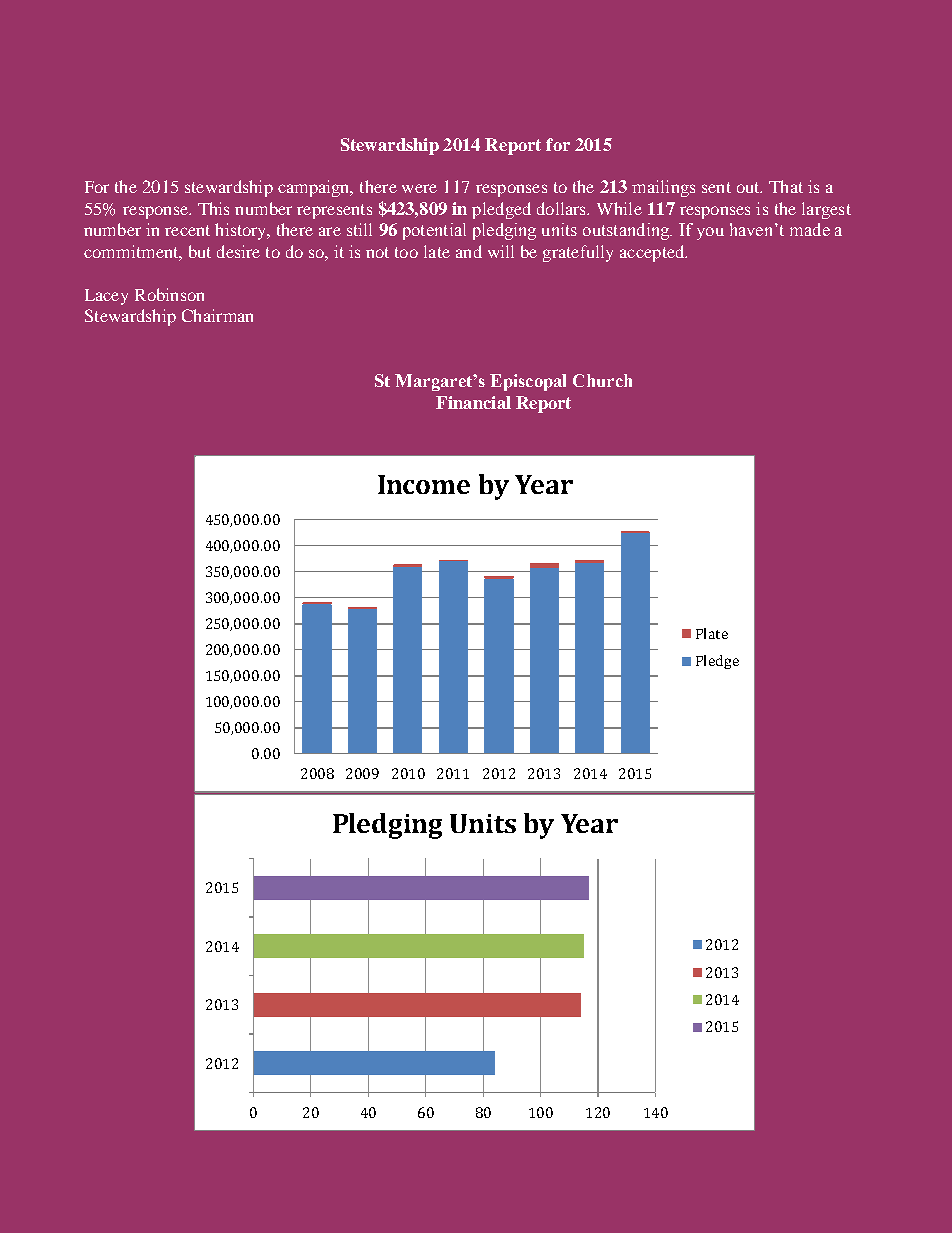  What do you see at coordinates (213, 208) in the image?
I see `This` at bounding box center [213, 208].
